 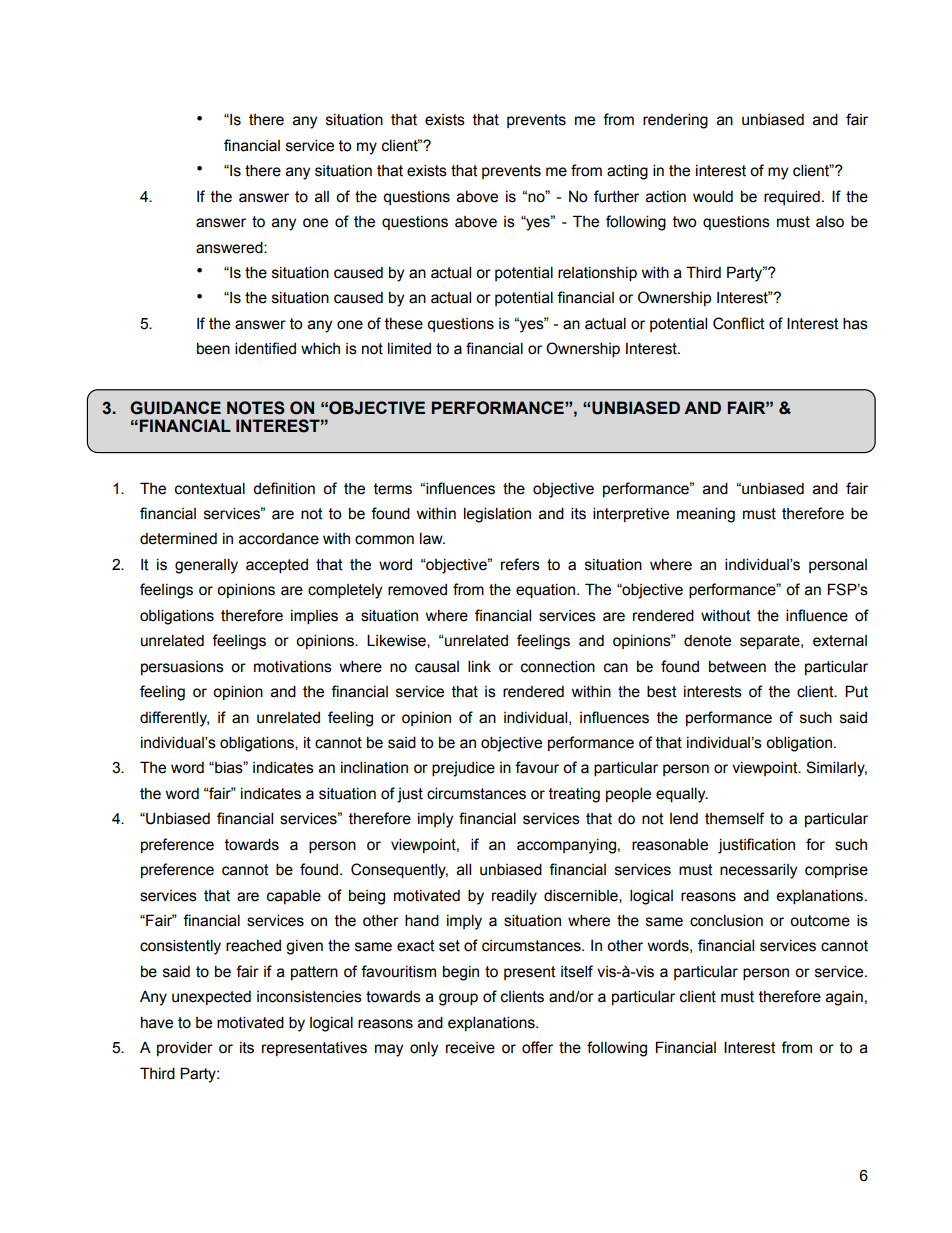 What do you see at coordinates (537, 1047) in the document?
I see `offer` at bounding box center [537, 1047].
